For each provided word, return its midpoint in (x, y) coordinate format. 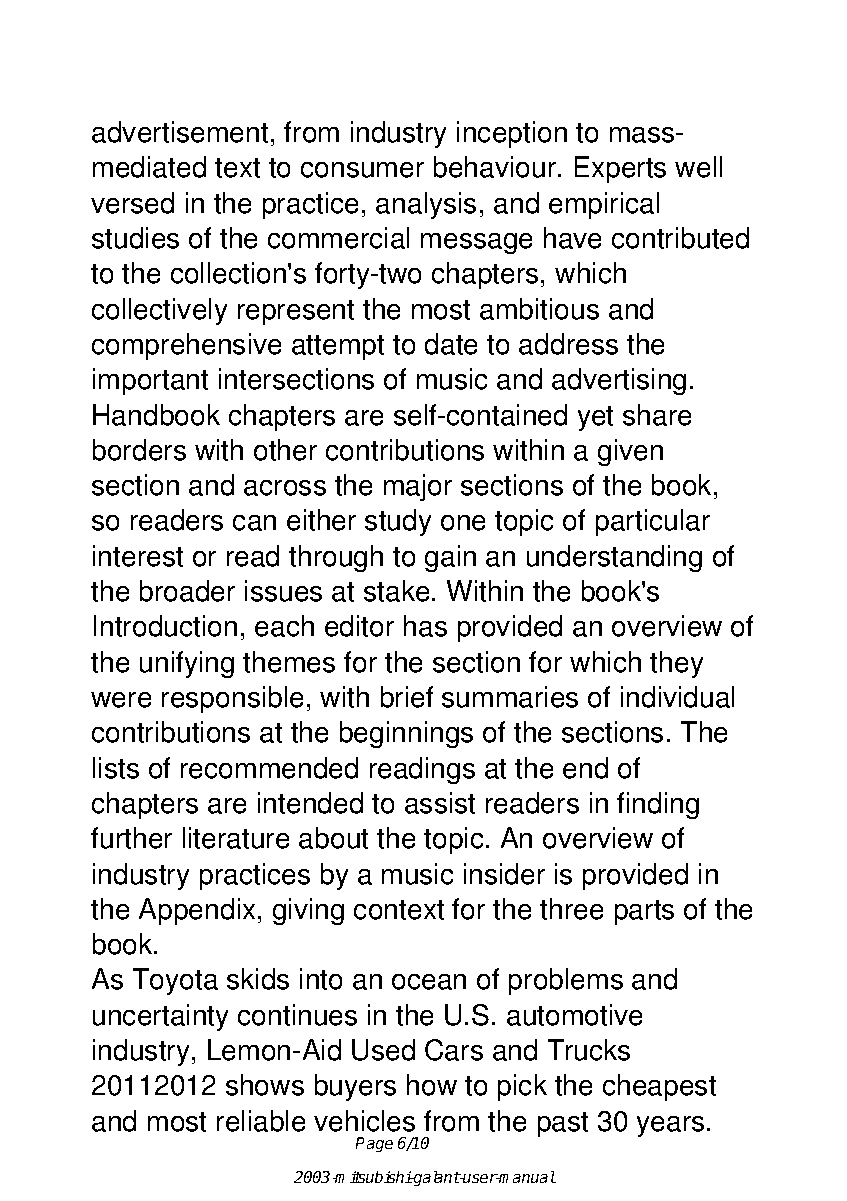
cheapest (659, 1087)
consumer (362, 170)
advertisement (180, 132)
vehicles (364, 1121)
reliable (261, 1121)
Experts (620, 169)
